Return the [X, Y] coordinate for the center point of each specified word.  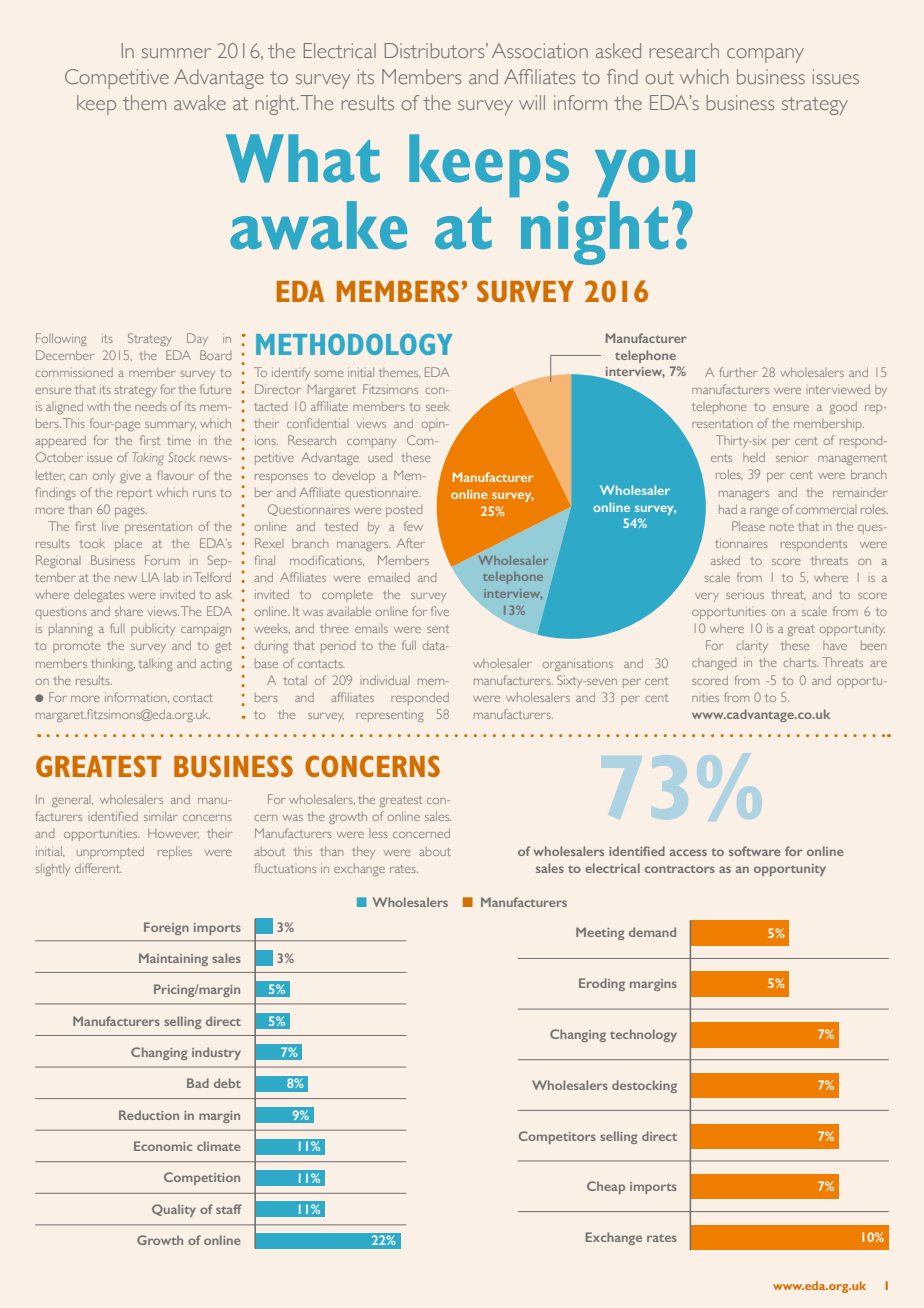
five [440, 611]
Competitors [557, 1137]
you [645, 173]
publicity [153, 630]
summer [176, 53]
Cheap [606, 1187]
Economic [163, 1146]
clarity [752, 647]
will [532, 102]
